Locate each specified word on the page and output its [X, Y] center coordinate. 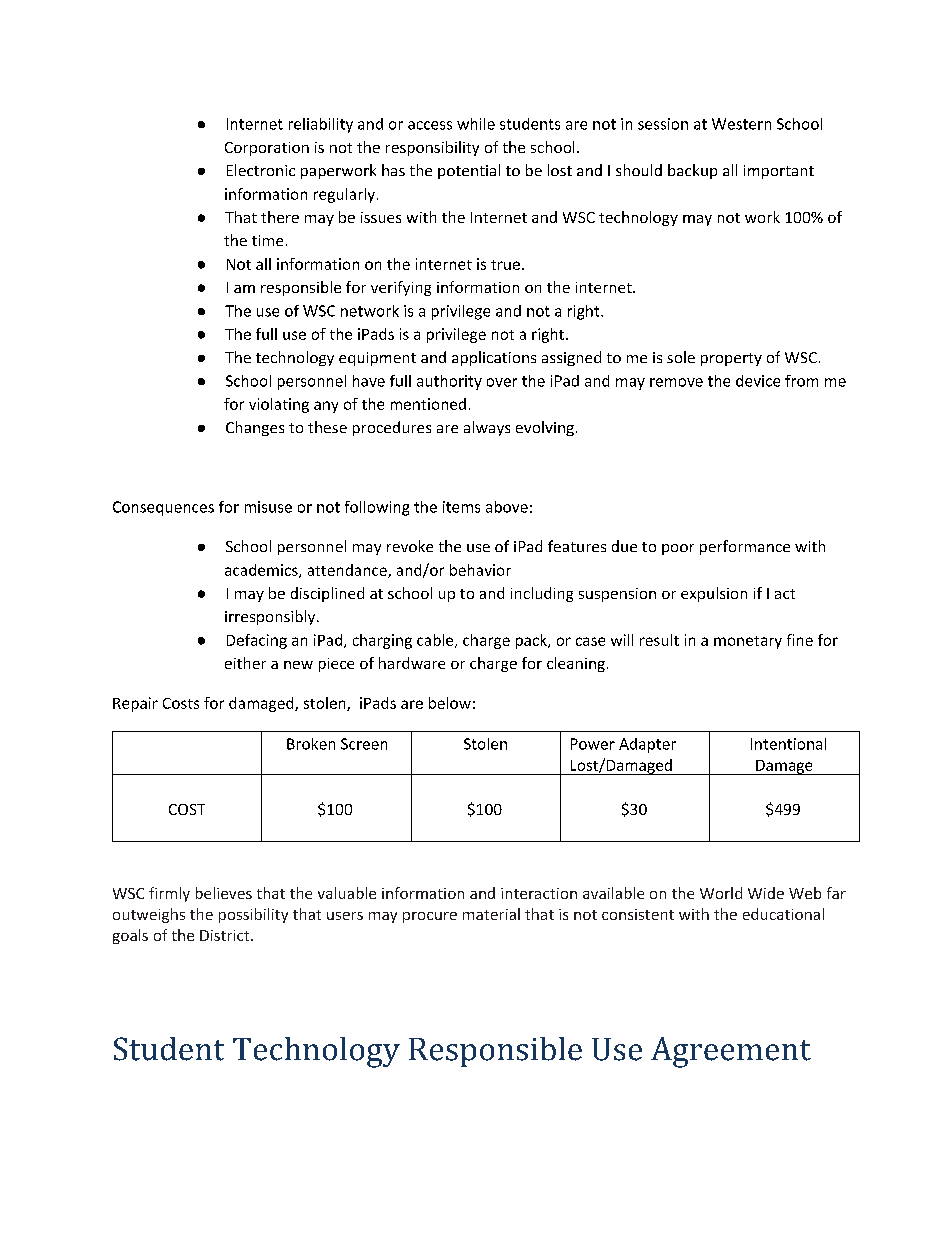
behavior [480, 570]
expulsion [714, 594]
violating [279, 405]
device [758, 381]
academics [262, 571]
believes [224, 893]
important [779, 172]
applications [494, 358]
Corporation [267, 149]
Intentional [788, 744]
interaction [539, 893]
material [491, 914]
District [226, 935]
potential [469, 171]
